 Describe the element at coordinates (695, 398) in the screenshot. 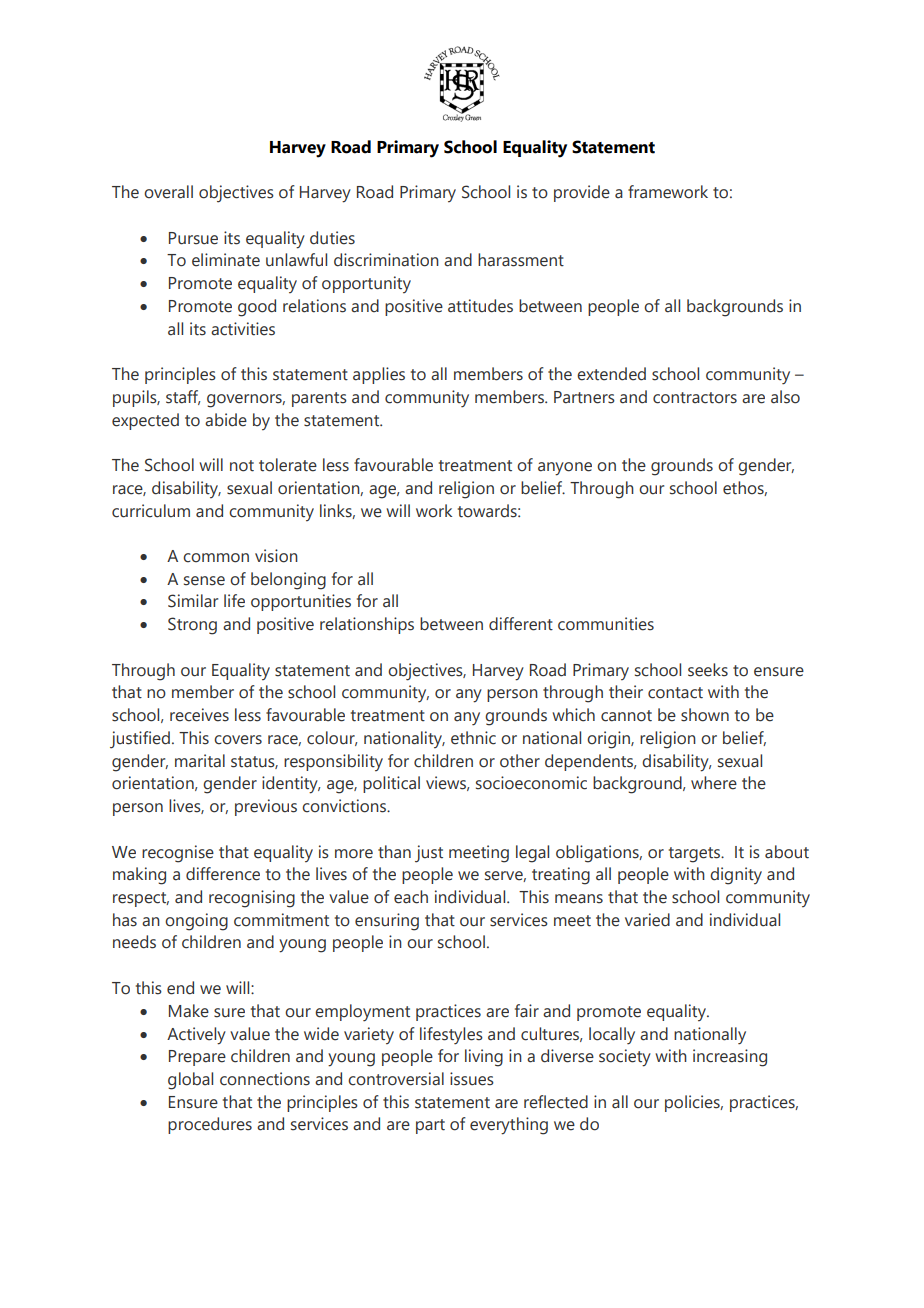

I see `contractors` at that location.
